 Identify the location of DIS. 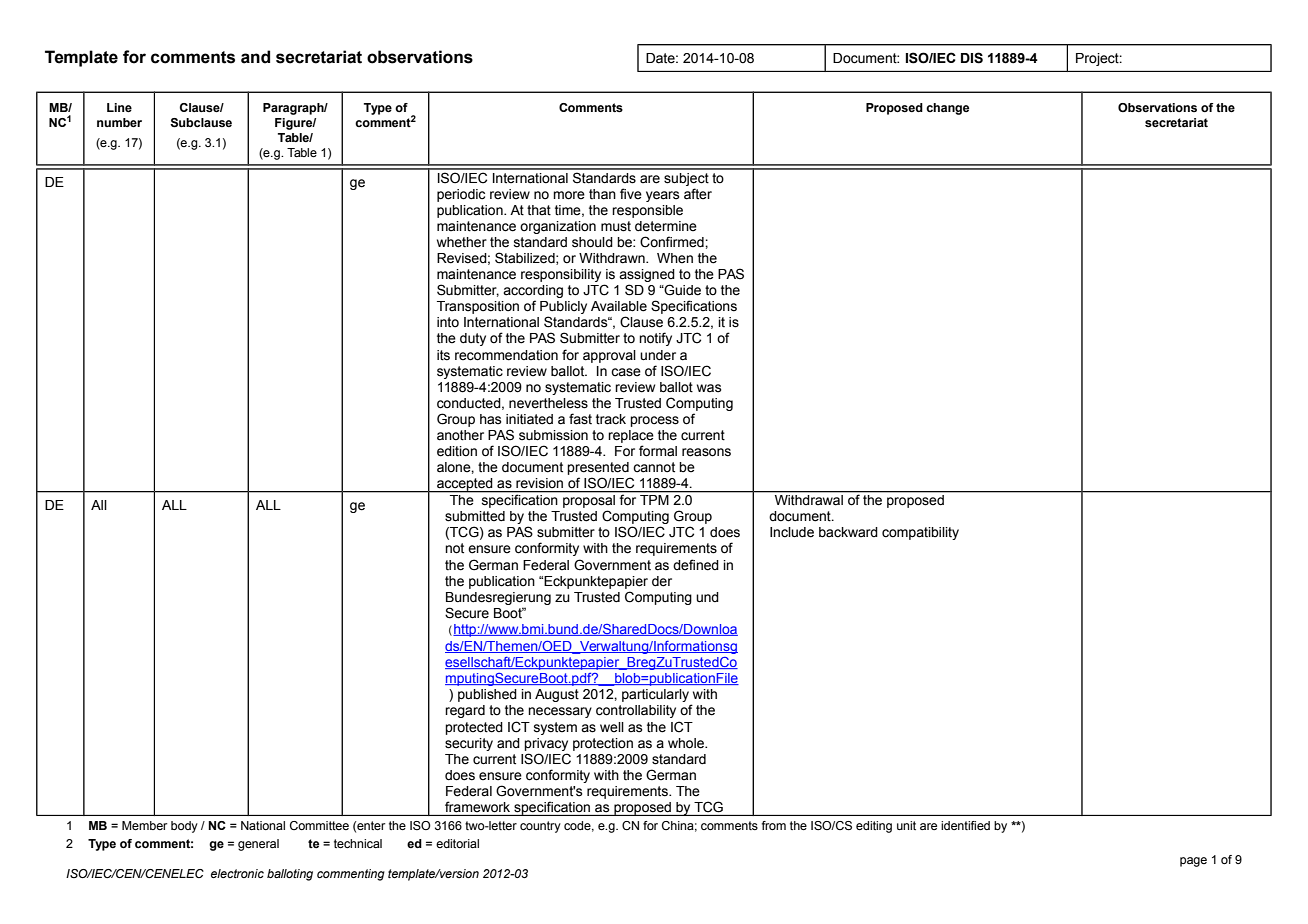
(972, 58).
